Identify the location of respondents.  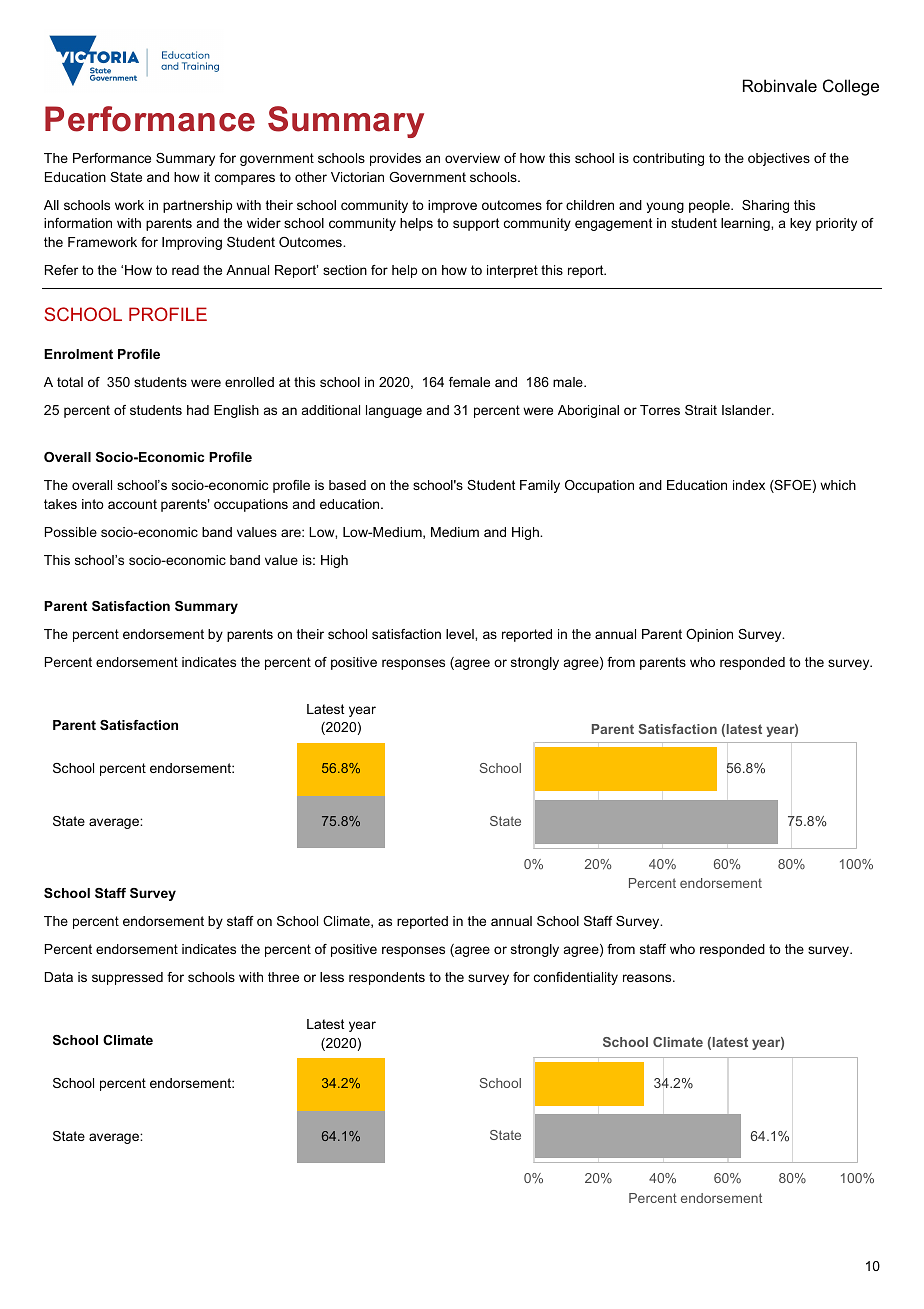
(387, 978).
